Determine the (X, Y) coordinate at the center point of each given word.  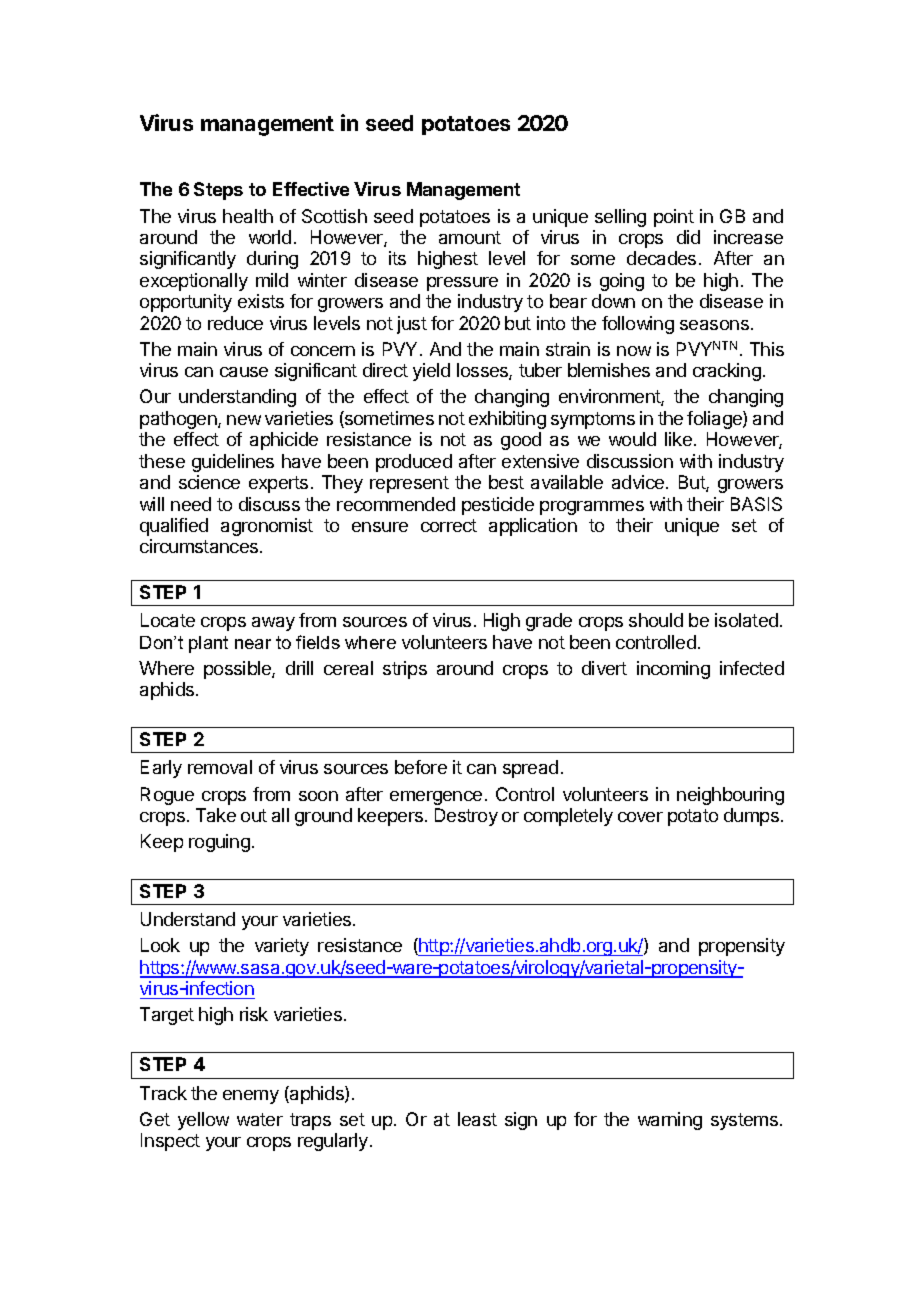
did (688, 237)
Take (216, 815)
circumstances (200, 546)
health (248, 216)
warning (670, 1121)
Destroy (466, 817)
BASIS (756, 504)
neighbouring (730, 796)
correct (449, 525)
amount (470, 237)
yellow (203, 1121)
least (477, 1119)
